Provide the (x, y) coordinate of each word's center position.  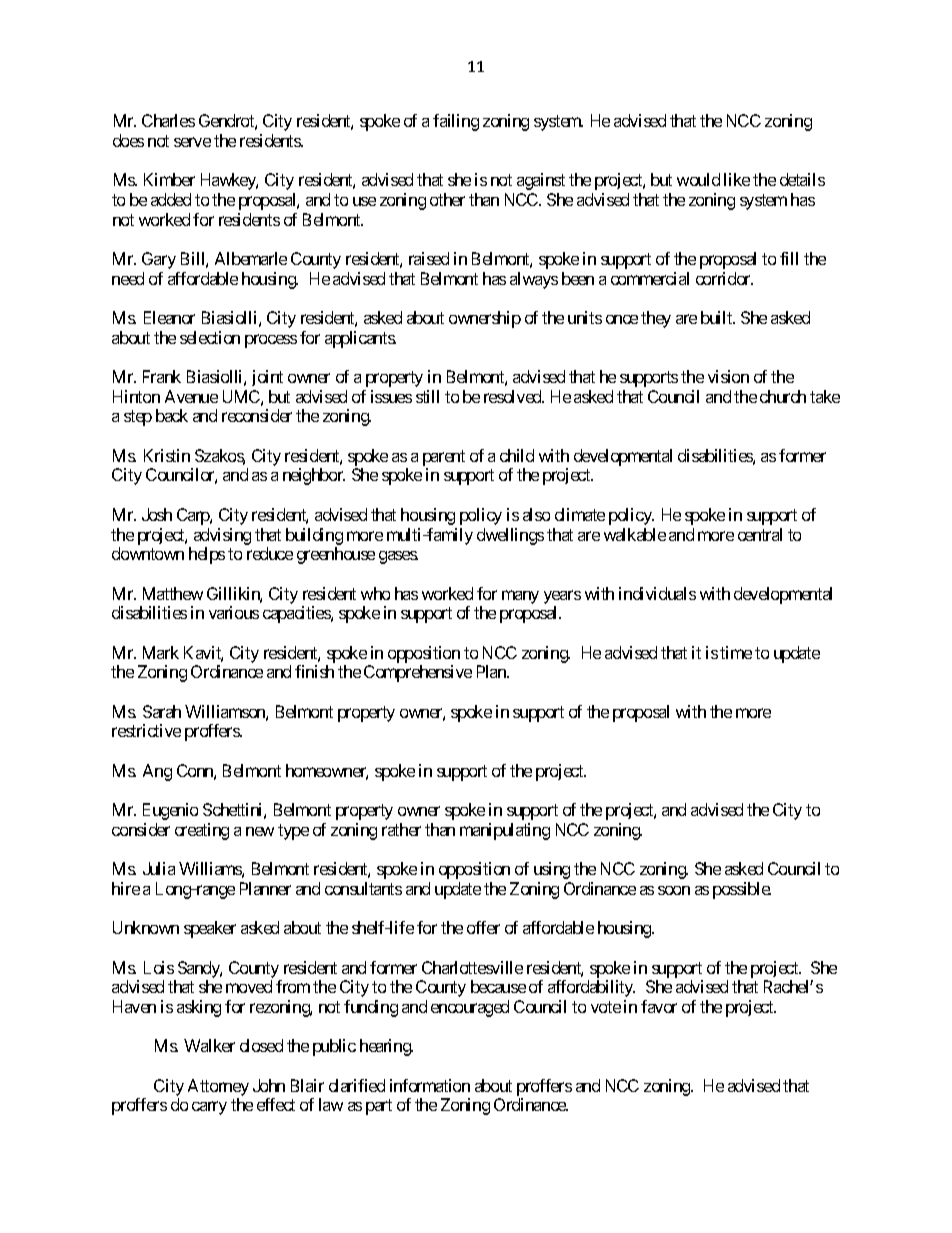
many (520, 597)
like (737, 179)
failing (456, 122)
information (430, 1085)
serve (192, 142)
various (234, 612)
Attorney (218, 1087)
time (736, 652)
